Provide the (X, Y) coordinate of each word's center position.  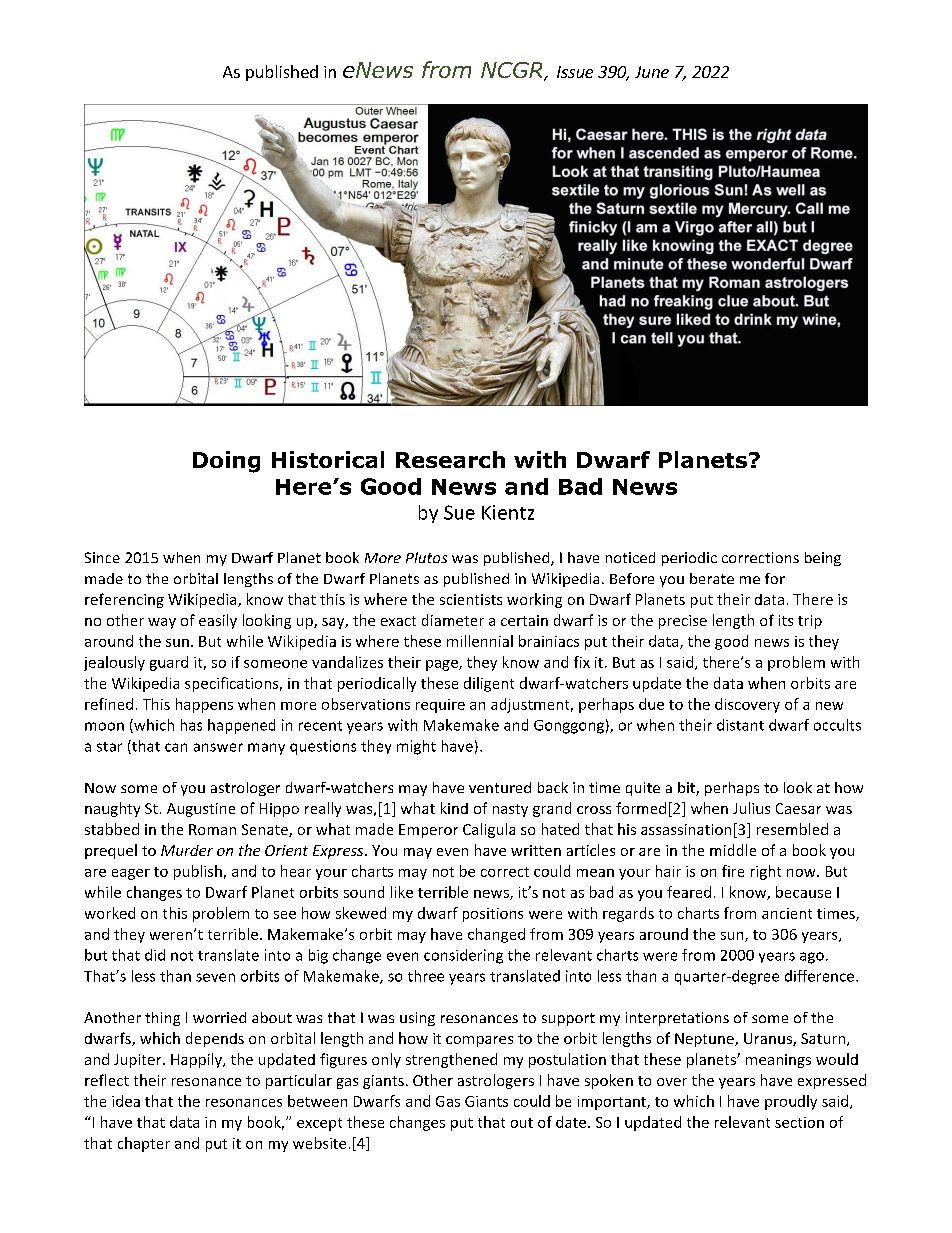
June (652, 72)
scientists (471, 599)
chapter (144, 1144)
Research (450, 459)
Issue (575, 72)
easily (218, 621)
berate (712, 578)
